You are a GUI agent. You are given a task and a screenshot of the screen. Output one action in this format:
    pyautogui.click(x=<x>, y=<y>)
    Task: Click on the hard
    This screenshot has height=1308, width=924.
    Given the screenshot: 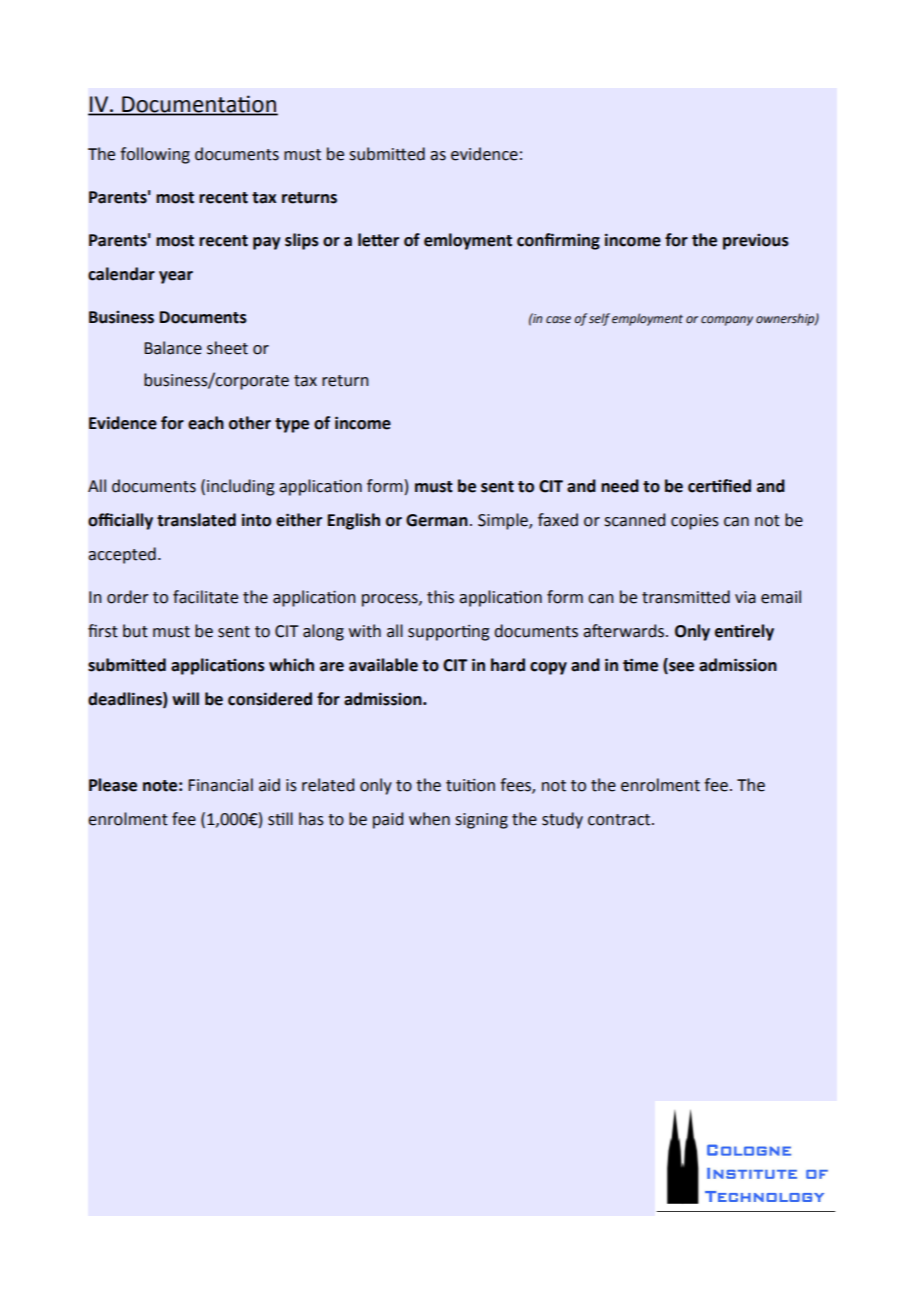 What is the action you would take?
    pyautogui.click(x=508, y=665)
